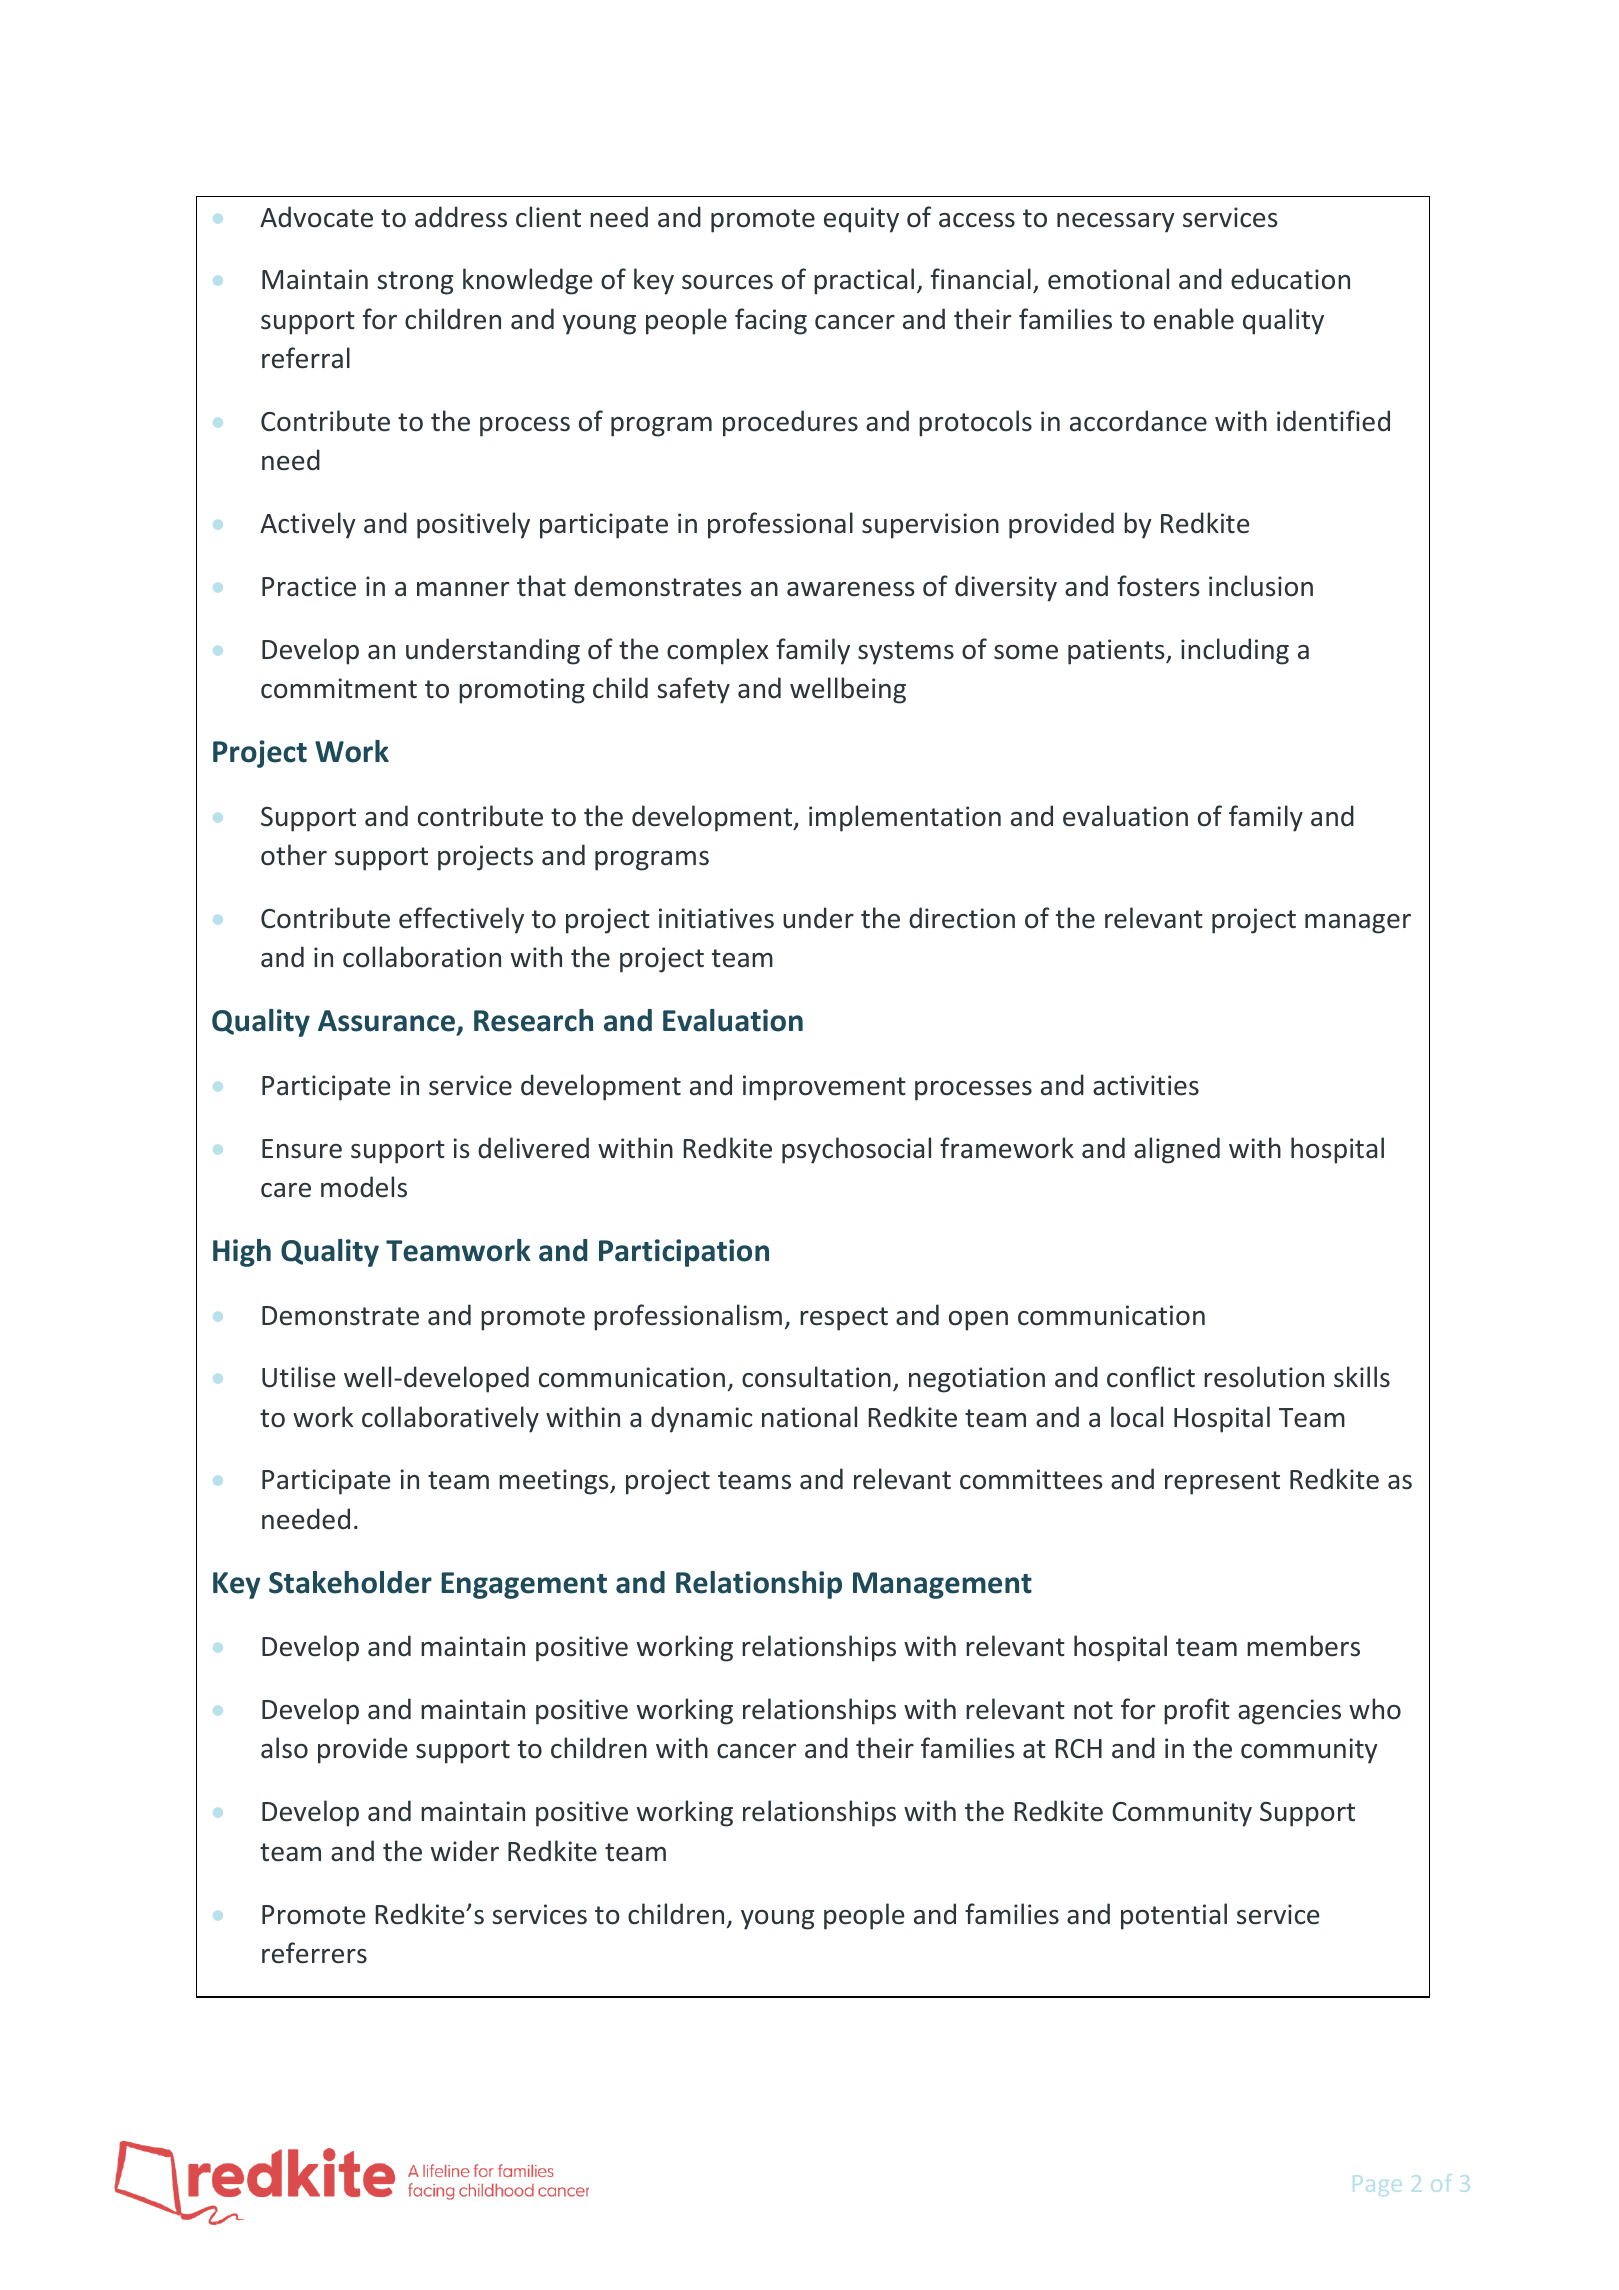 Image resolution: width=1619 pixels, height=2290 pixels. I want to click on strong, so click(415, 283).
